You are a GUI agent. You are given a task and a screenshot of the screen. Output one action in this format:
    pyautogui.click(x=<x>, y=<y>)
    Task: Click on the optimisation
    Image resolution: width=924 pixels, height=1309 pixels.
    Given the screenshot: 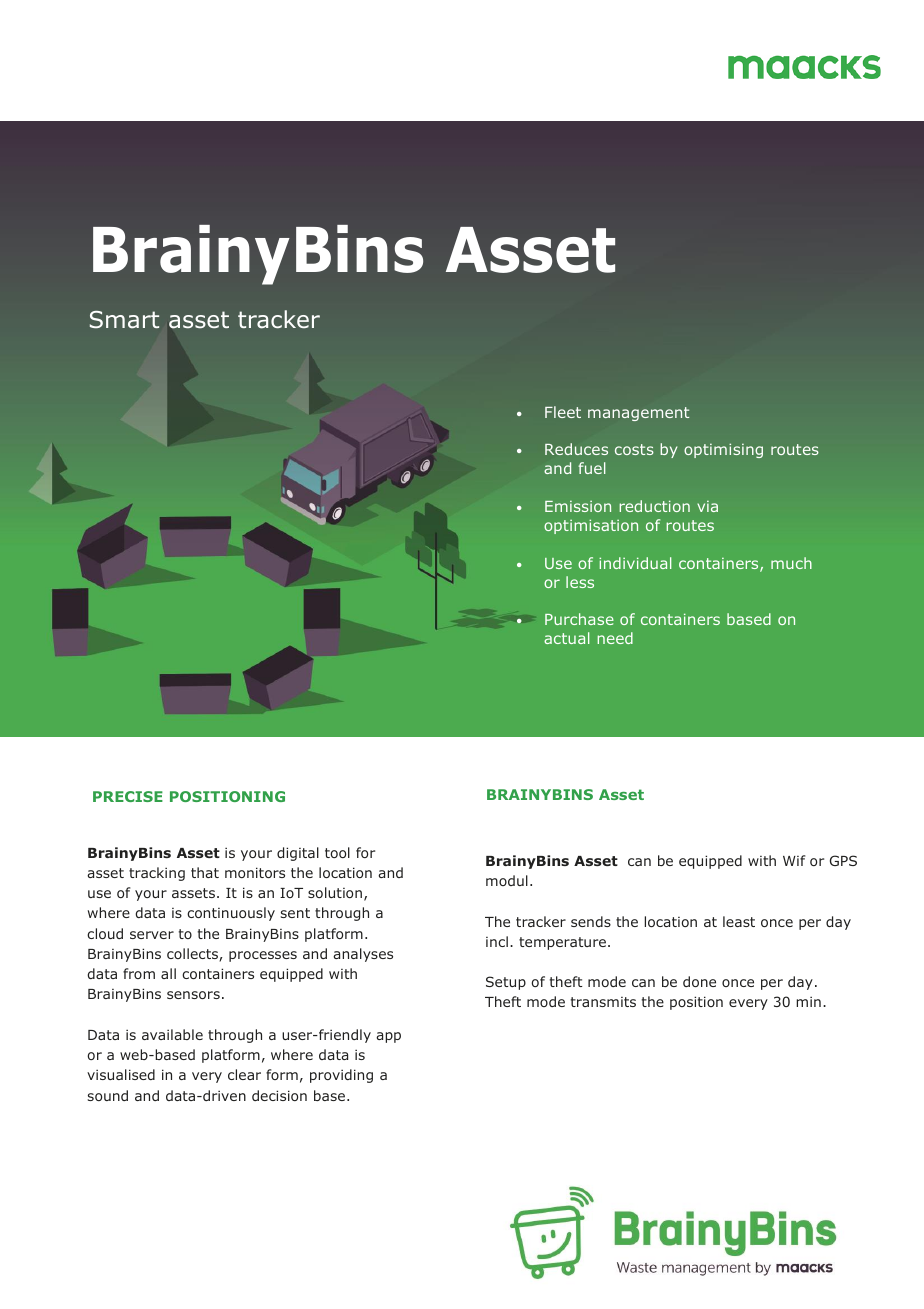 What is the action you would take?
    pyautogui.click(x=591, y=526)
